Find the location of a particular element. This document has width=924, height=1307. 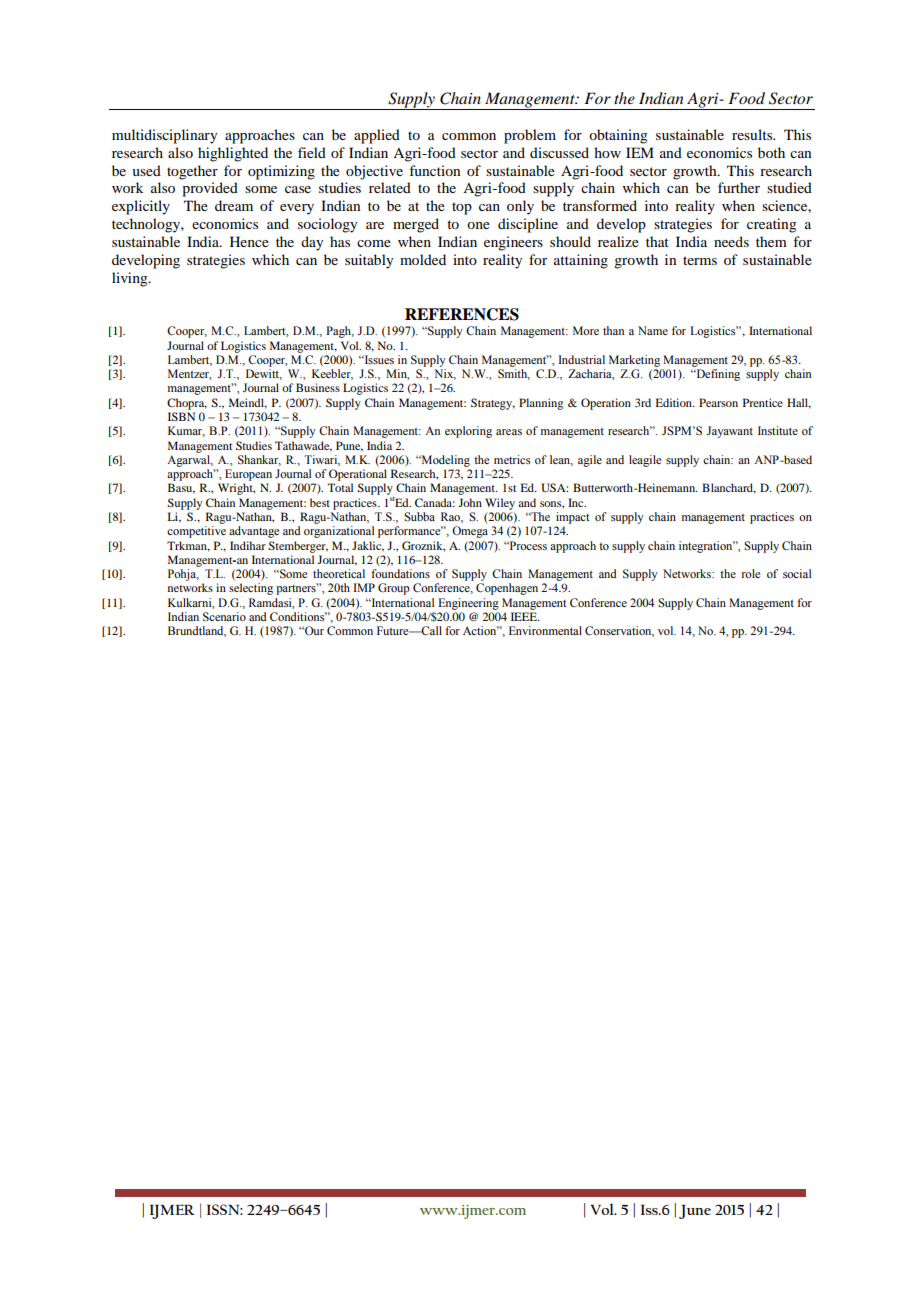

Scenario is located at coordinates (224, 616).
